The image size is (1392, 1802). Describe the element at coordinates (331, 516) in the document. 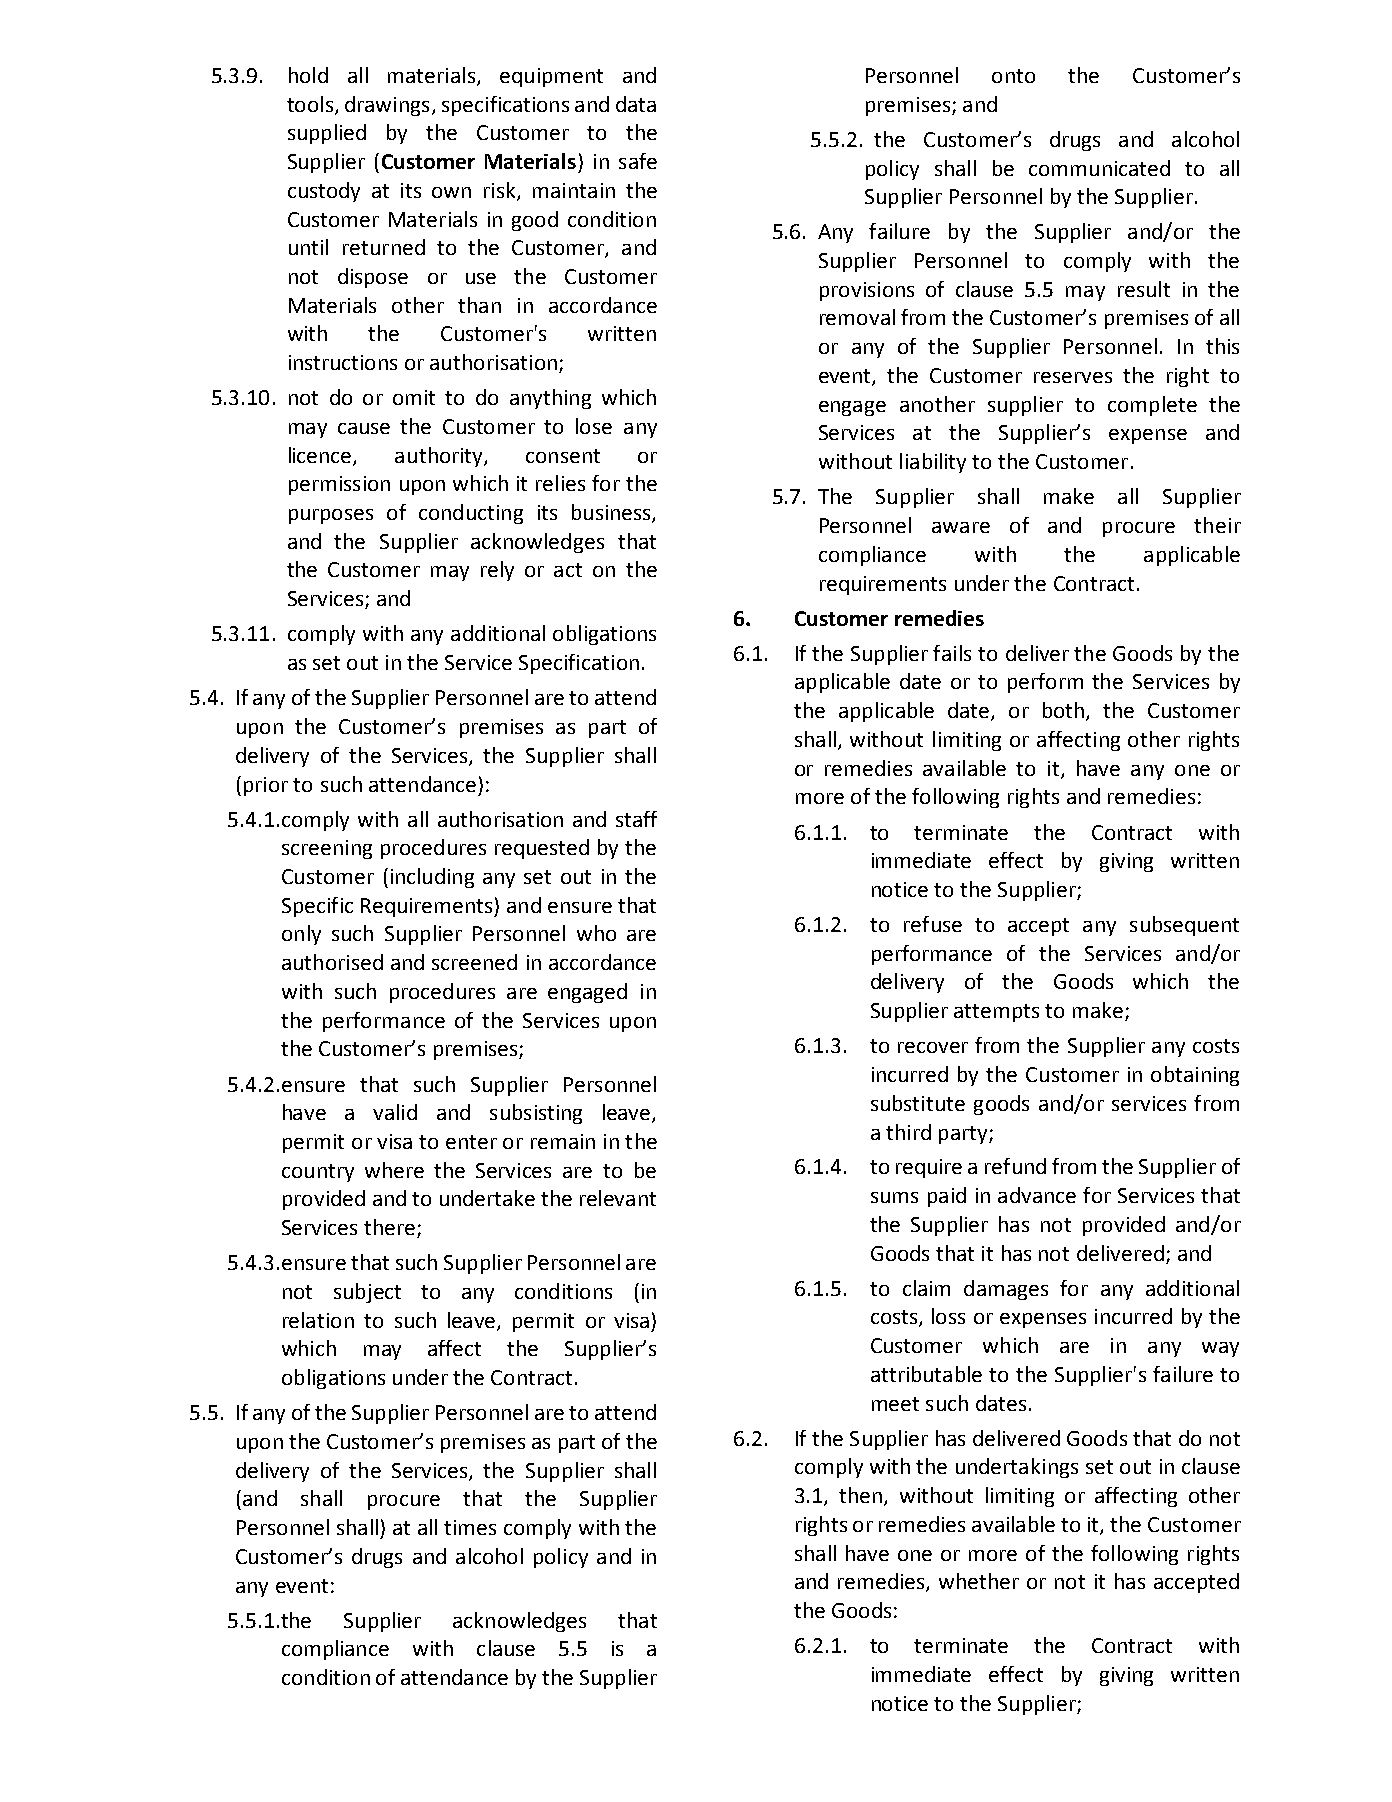

I see `purposes` at that location.
